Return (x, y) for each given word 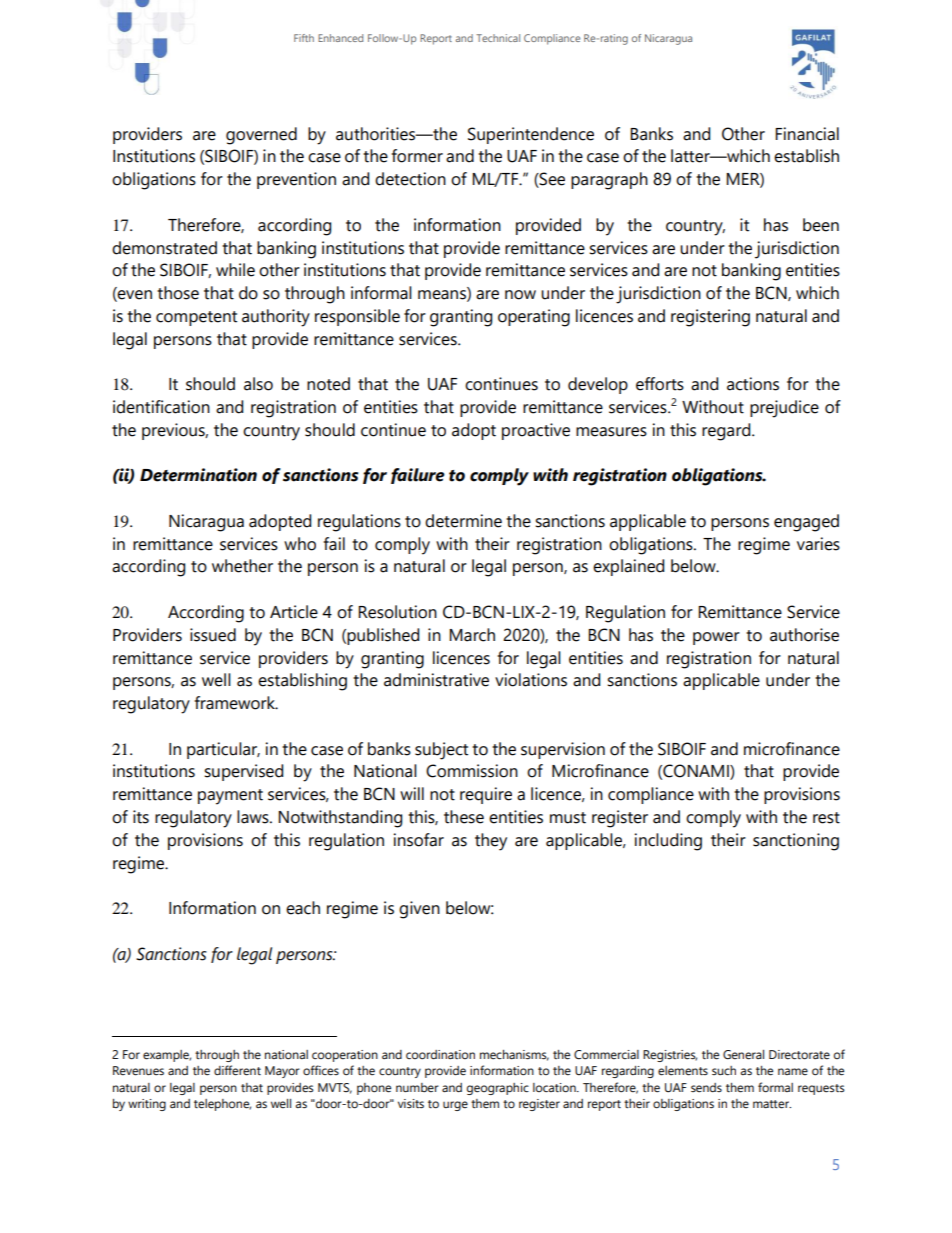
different (237, 1070)
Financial (807, 134)
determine (463, 521)
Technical (498, 38)
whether (242, 566)
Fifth (304, 38)
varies (818, 544)
